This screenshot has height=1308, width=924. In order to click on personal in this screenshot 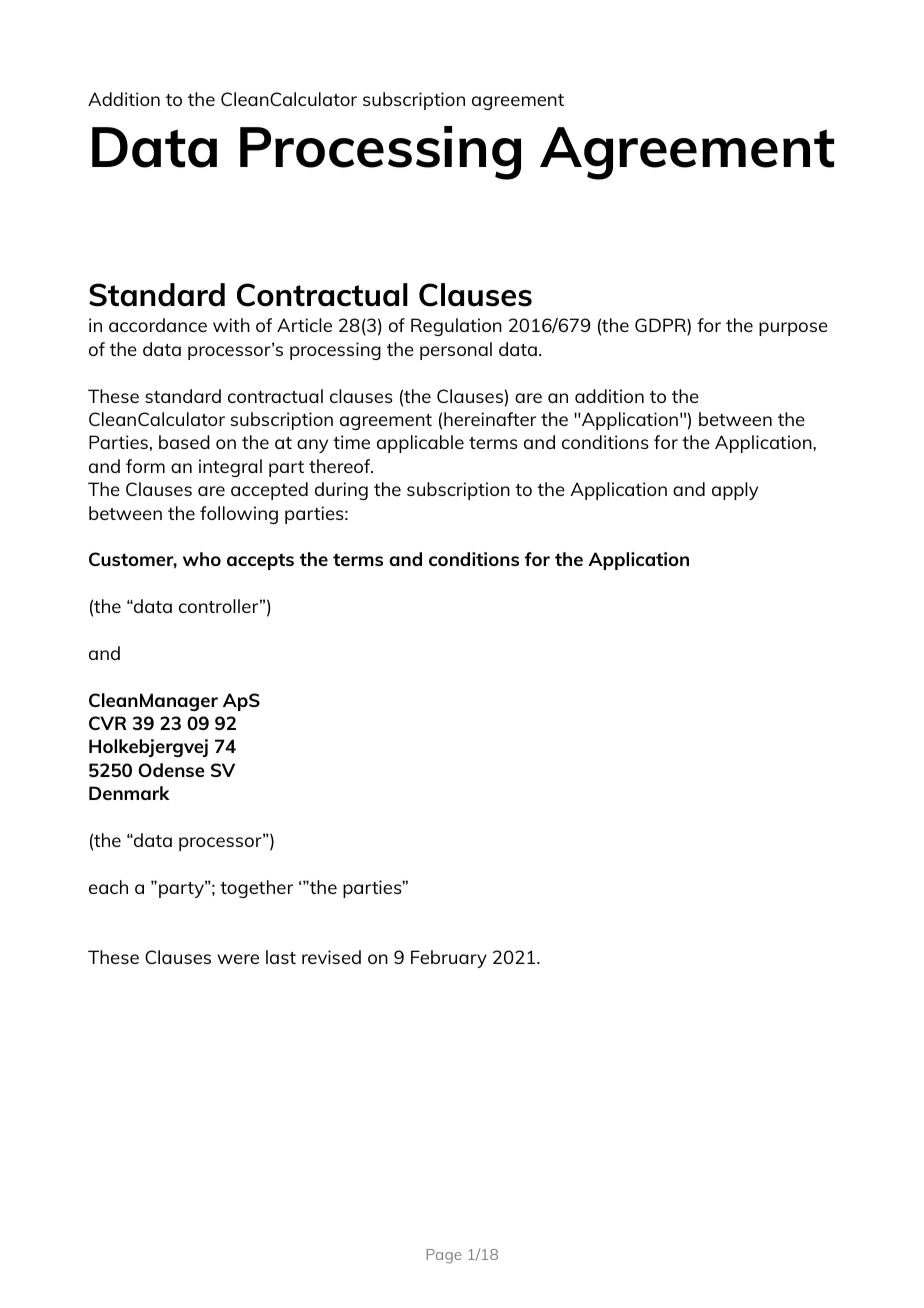, I will do `click(456, 351)`.
